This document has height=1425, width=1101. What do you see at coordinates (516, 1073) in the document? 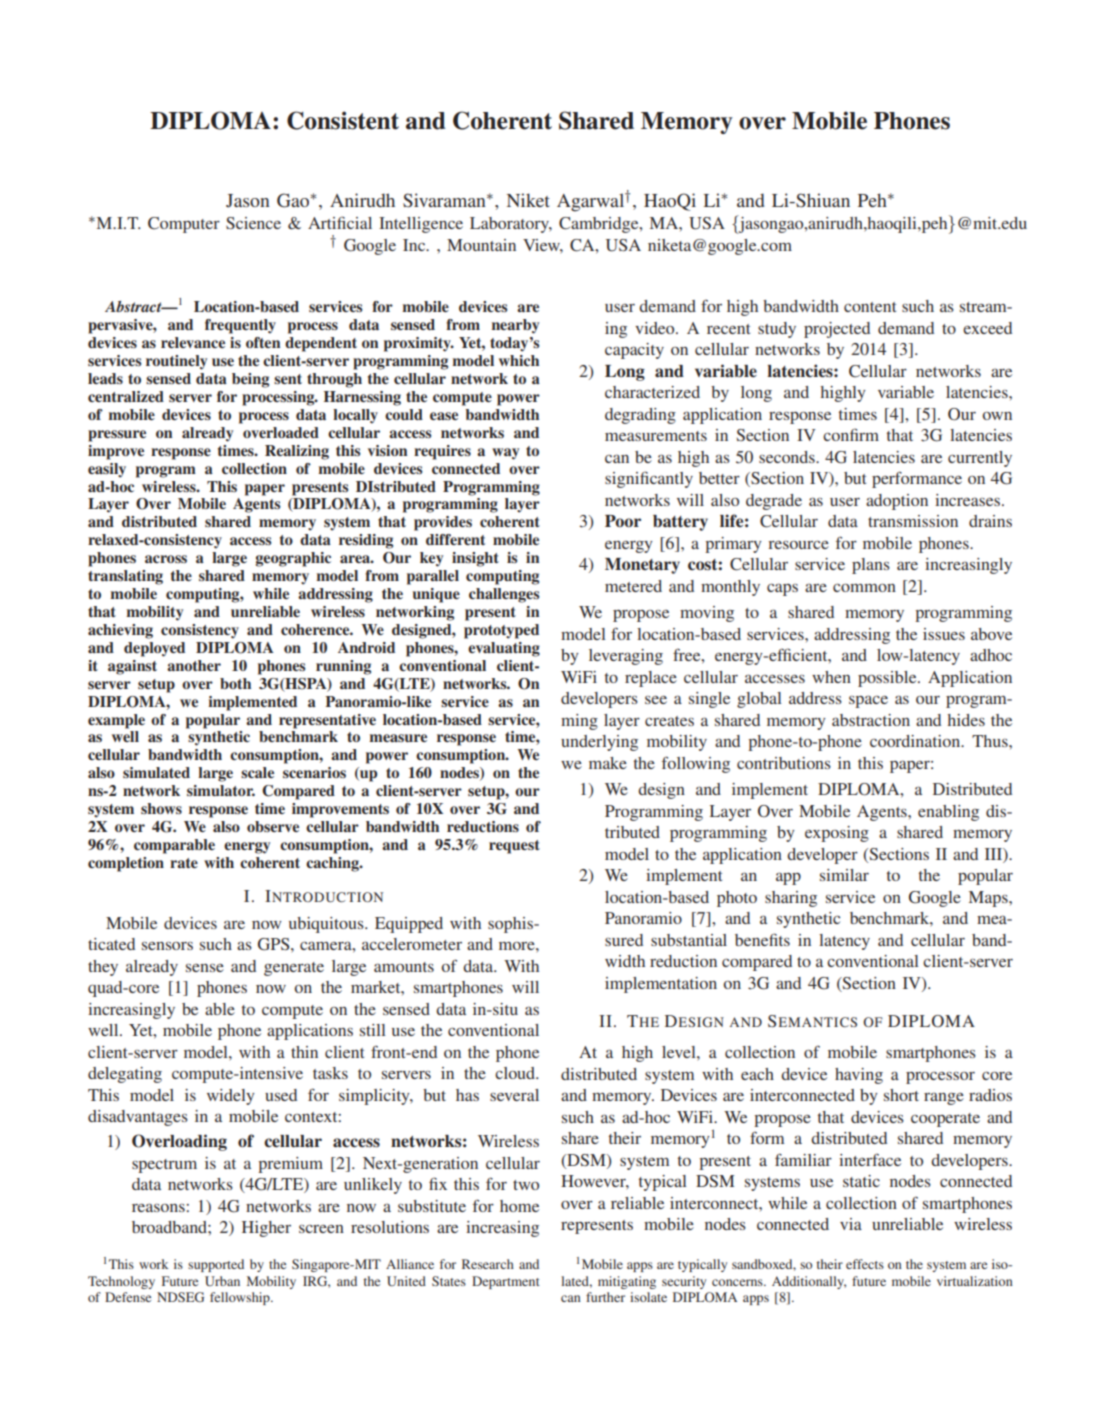
I see `cloud` at bounding box center [516, 1073].
